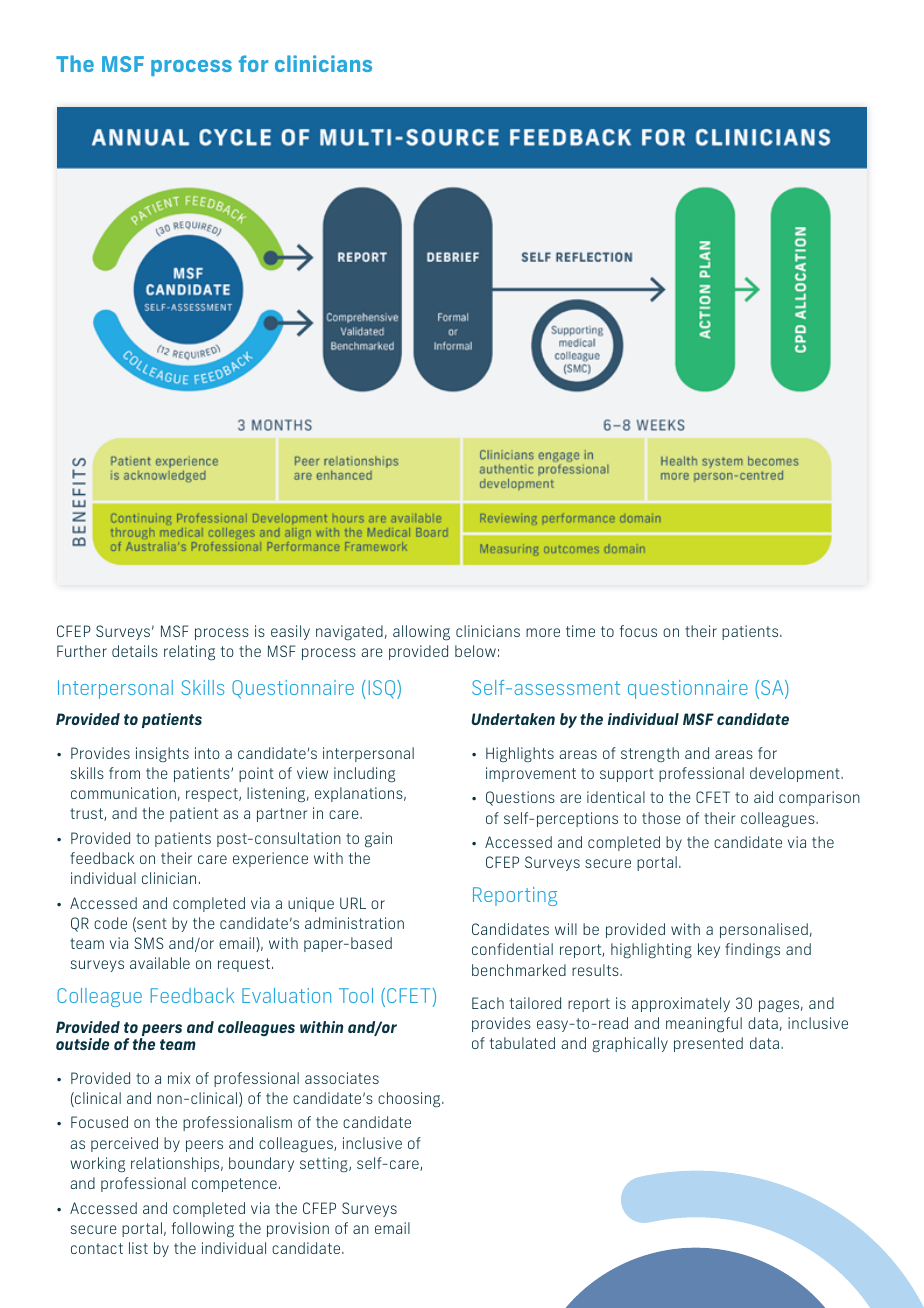  What do you see at coordinates (512, 949) in the document?
I see `confidential` at bounding box center [512, 949].
